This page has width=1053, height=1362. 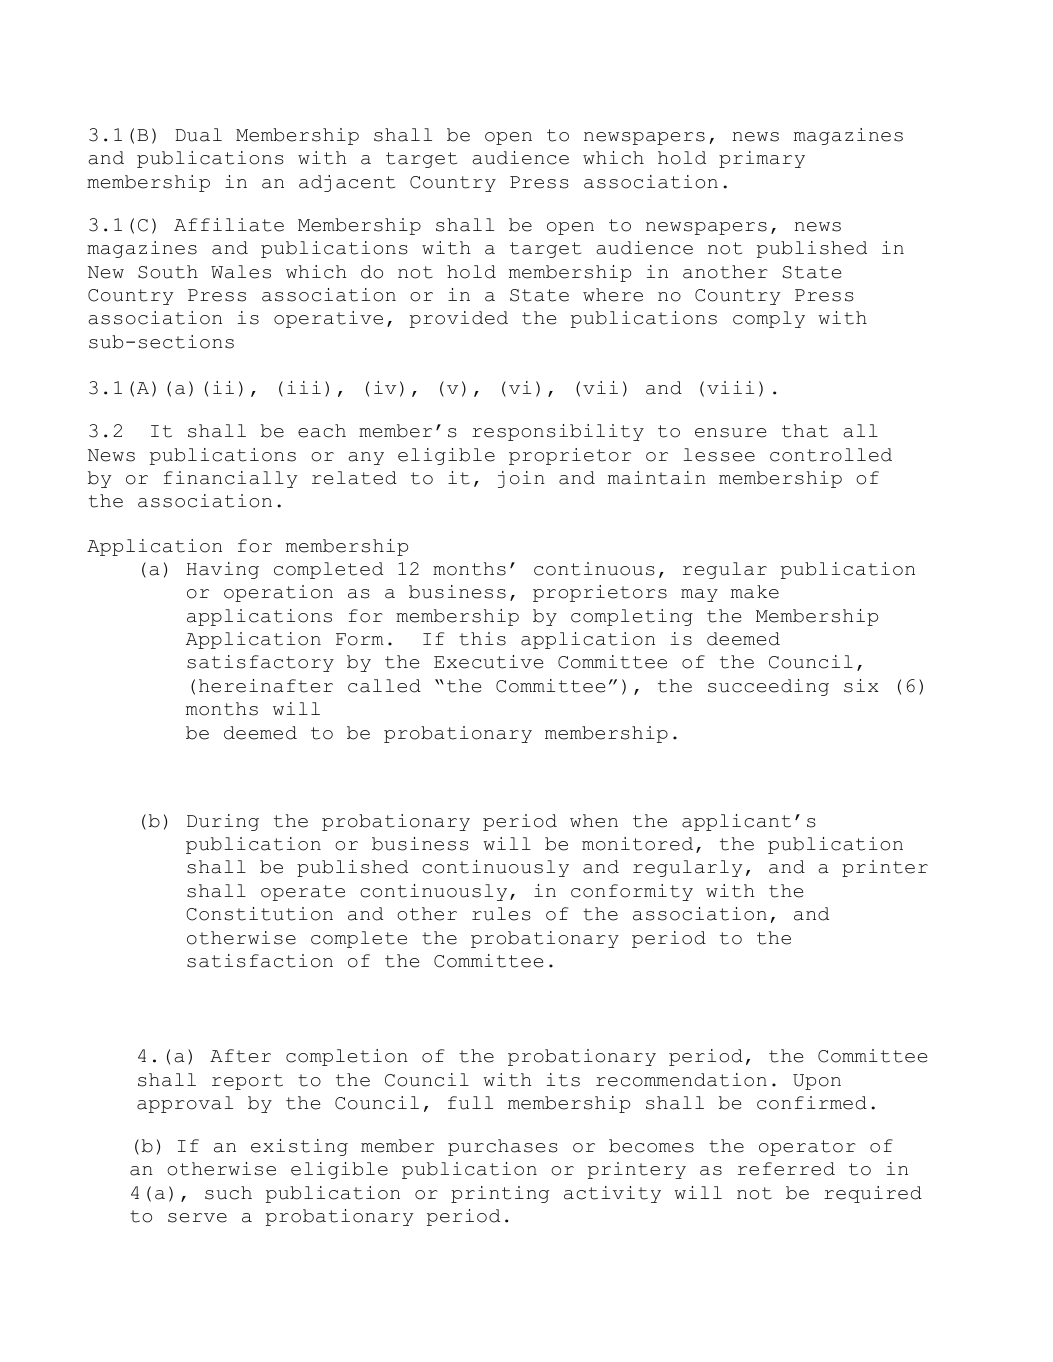 What do you see at coordinates (768, 687) in the page?
I see `succeeding` at bounding box center [768, 687].
